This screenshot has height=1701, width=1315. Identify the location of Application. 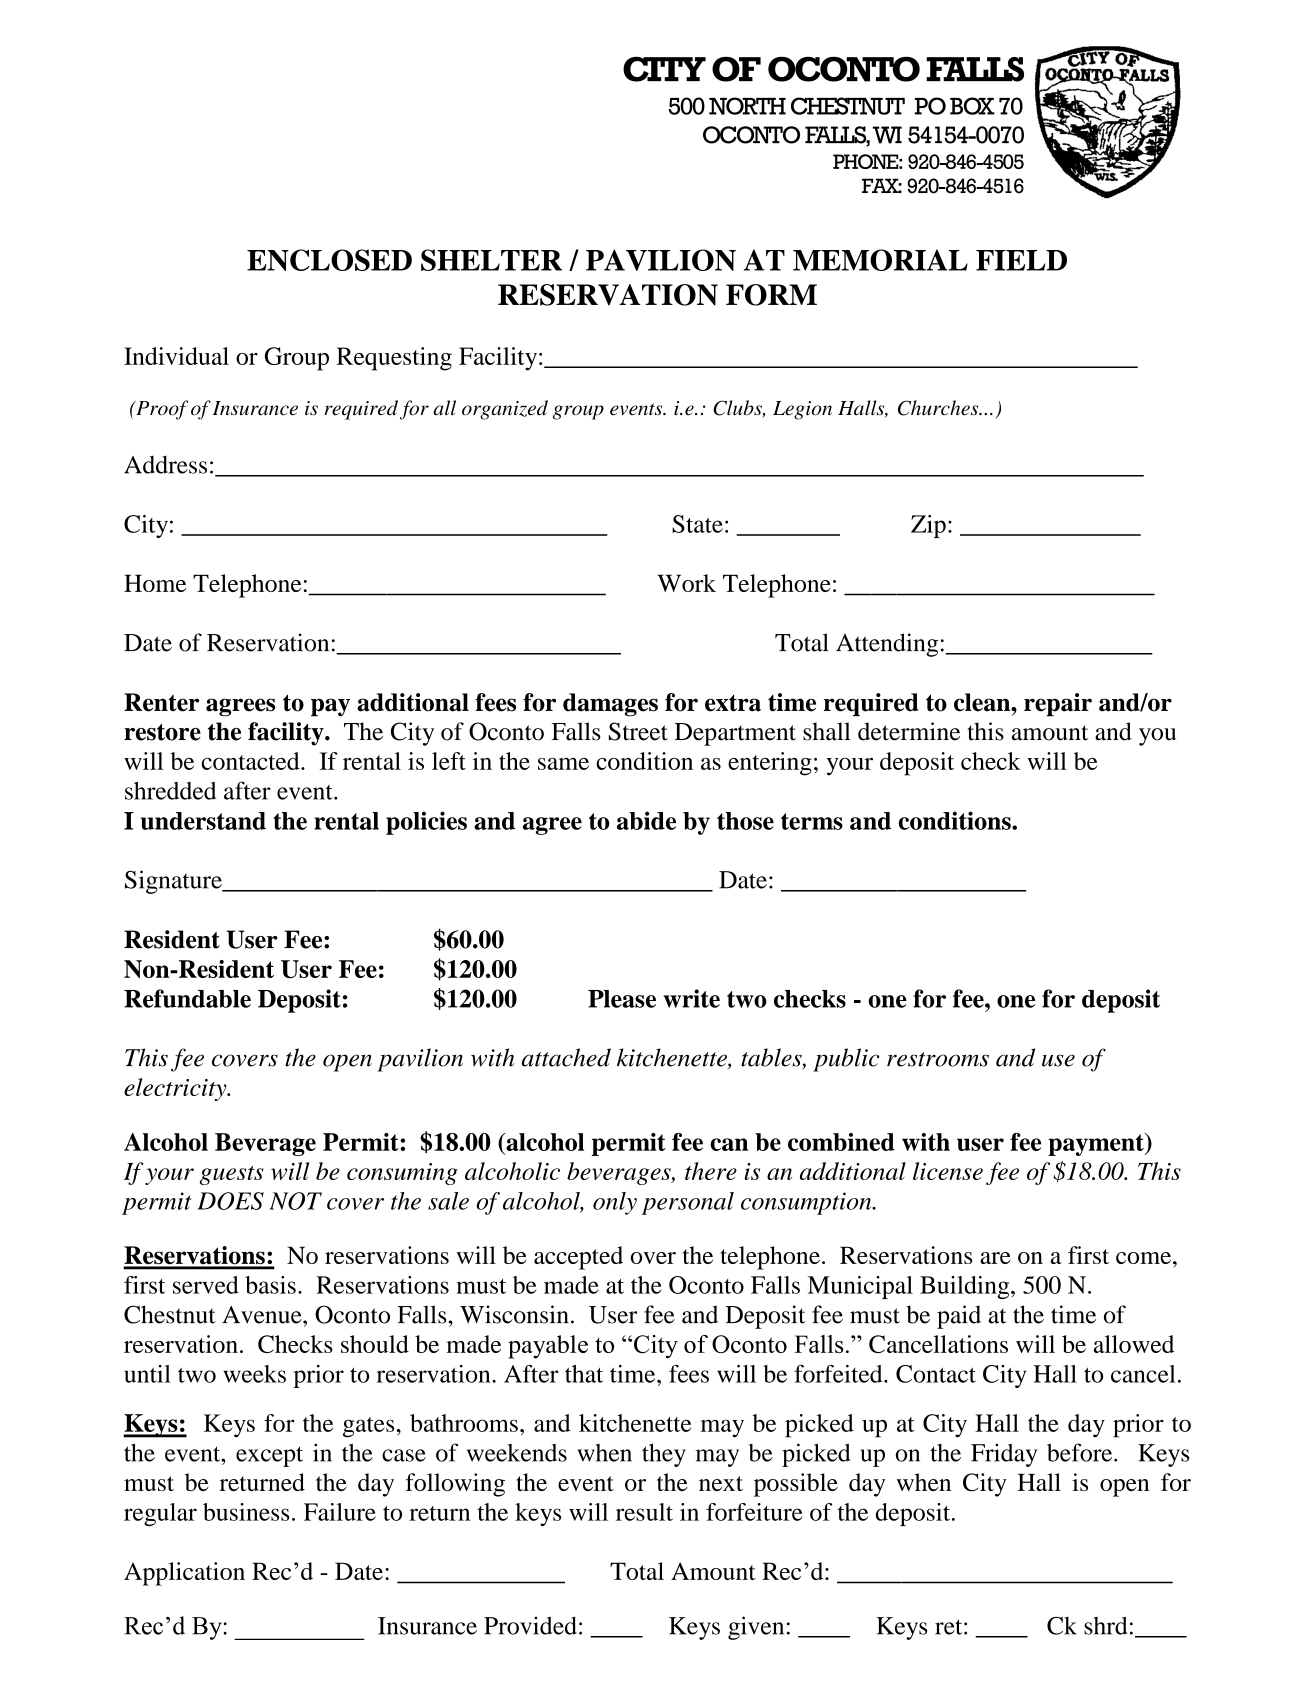
(184, 1574).
